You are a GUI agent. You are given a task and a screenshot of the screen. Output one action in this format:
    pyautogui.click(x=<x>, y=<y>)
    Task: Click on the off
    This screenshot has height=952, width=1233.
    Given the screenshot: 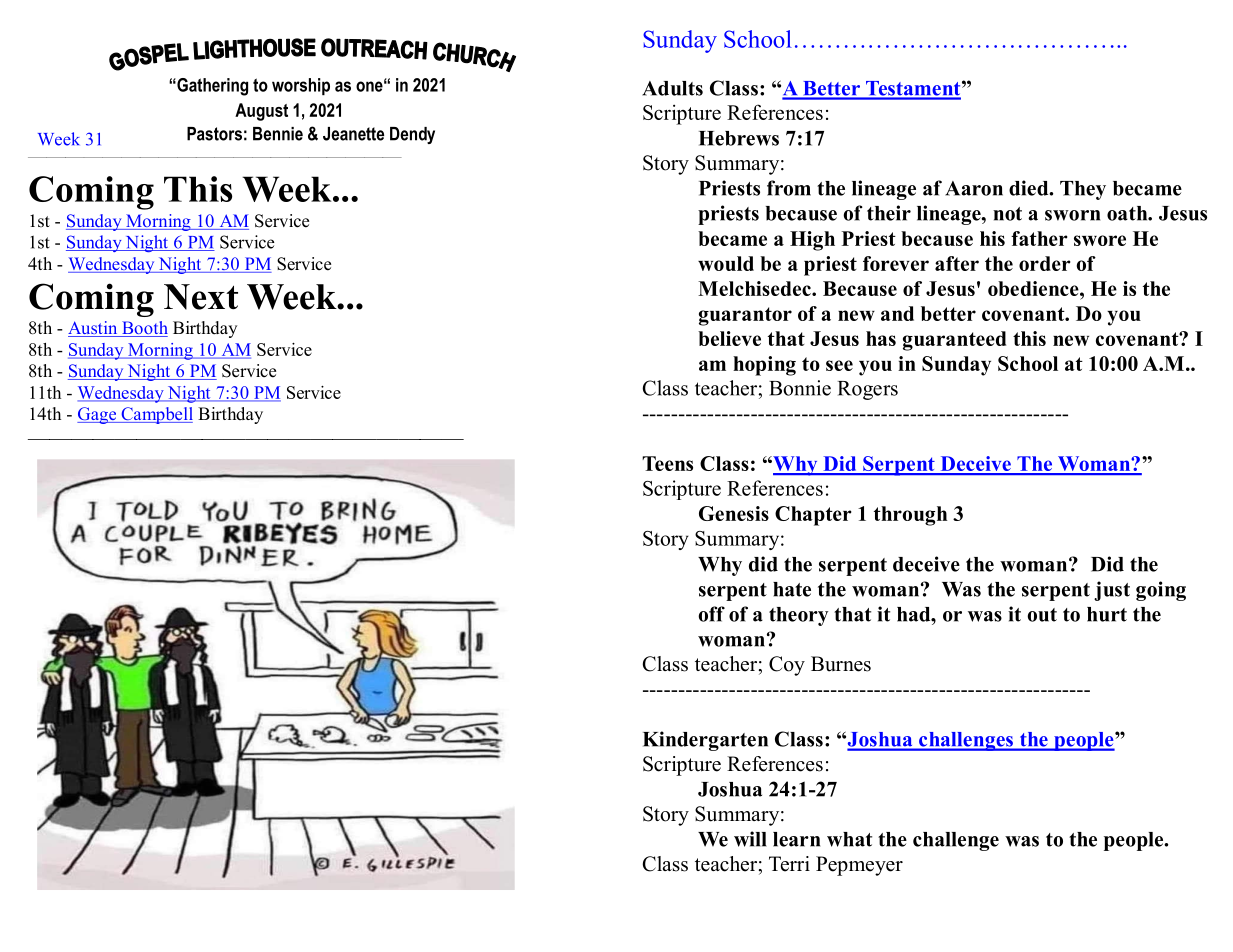 What is the action you would take?
    pyautogui.click(x=711, y=614)
